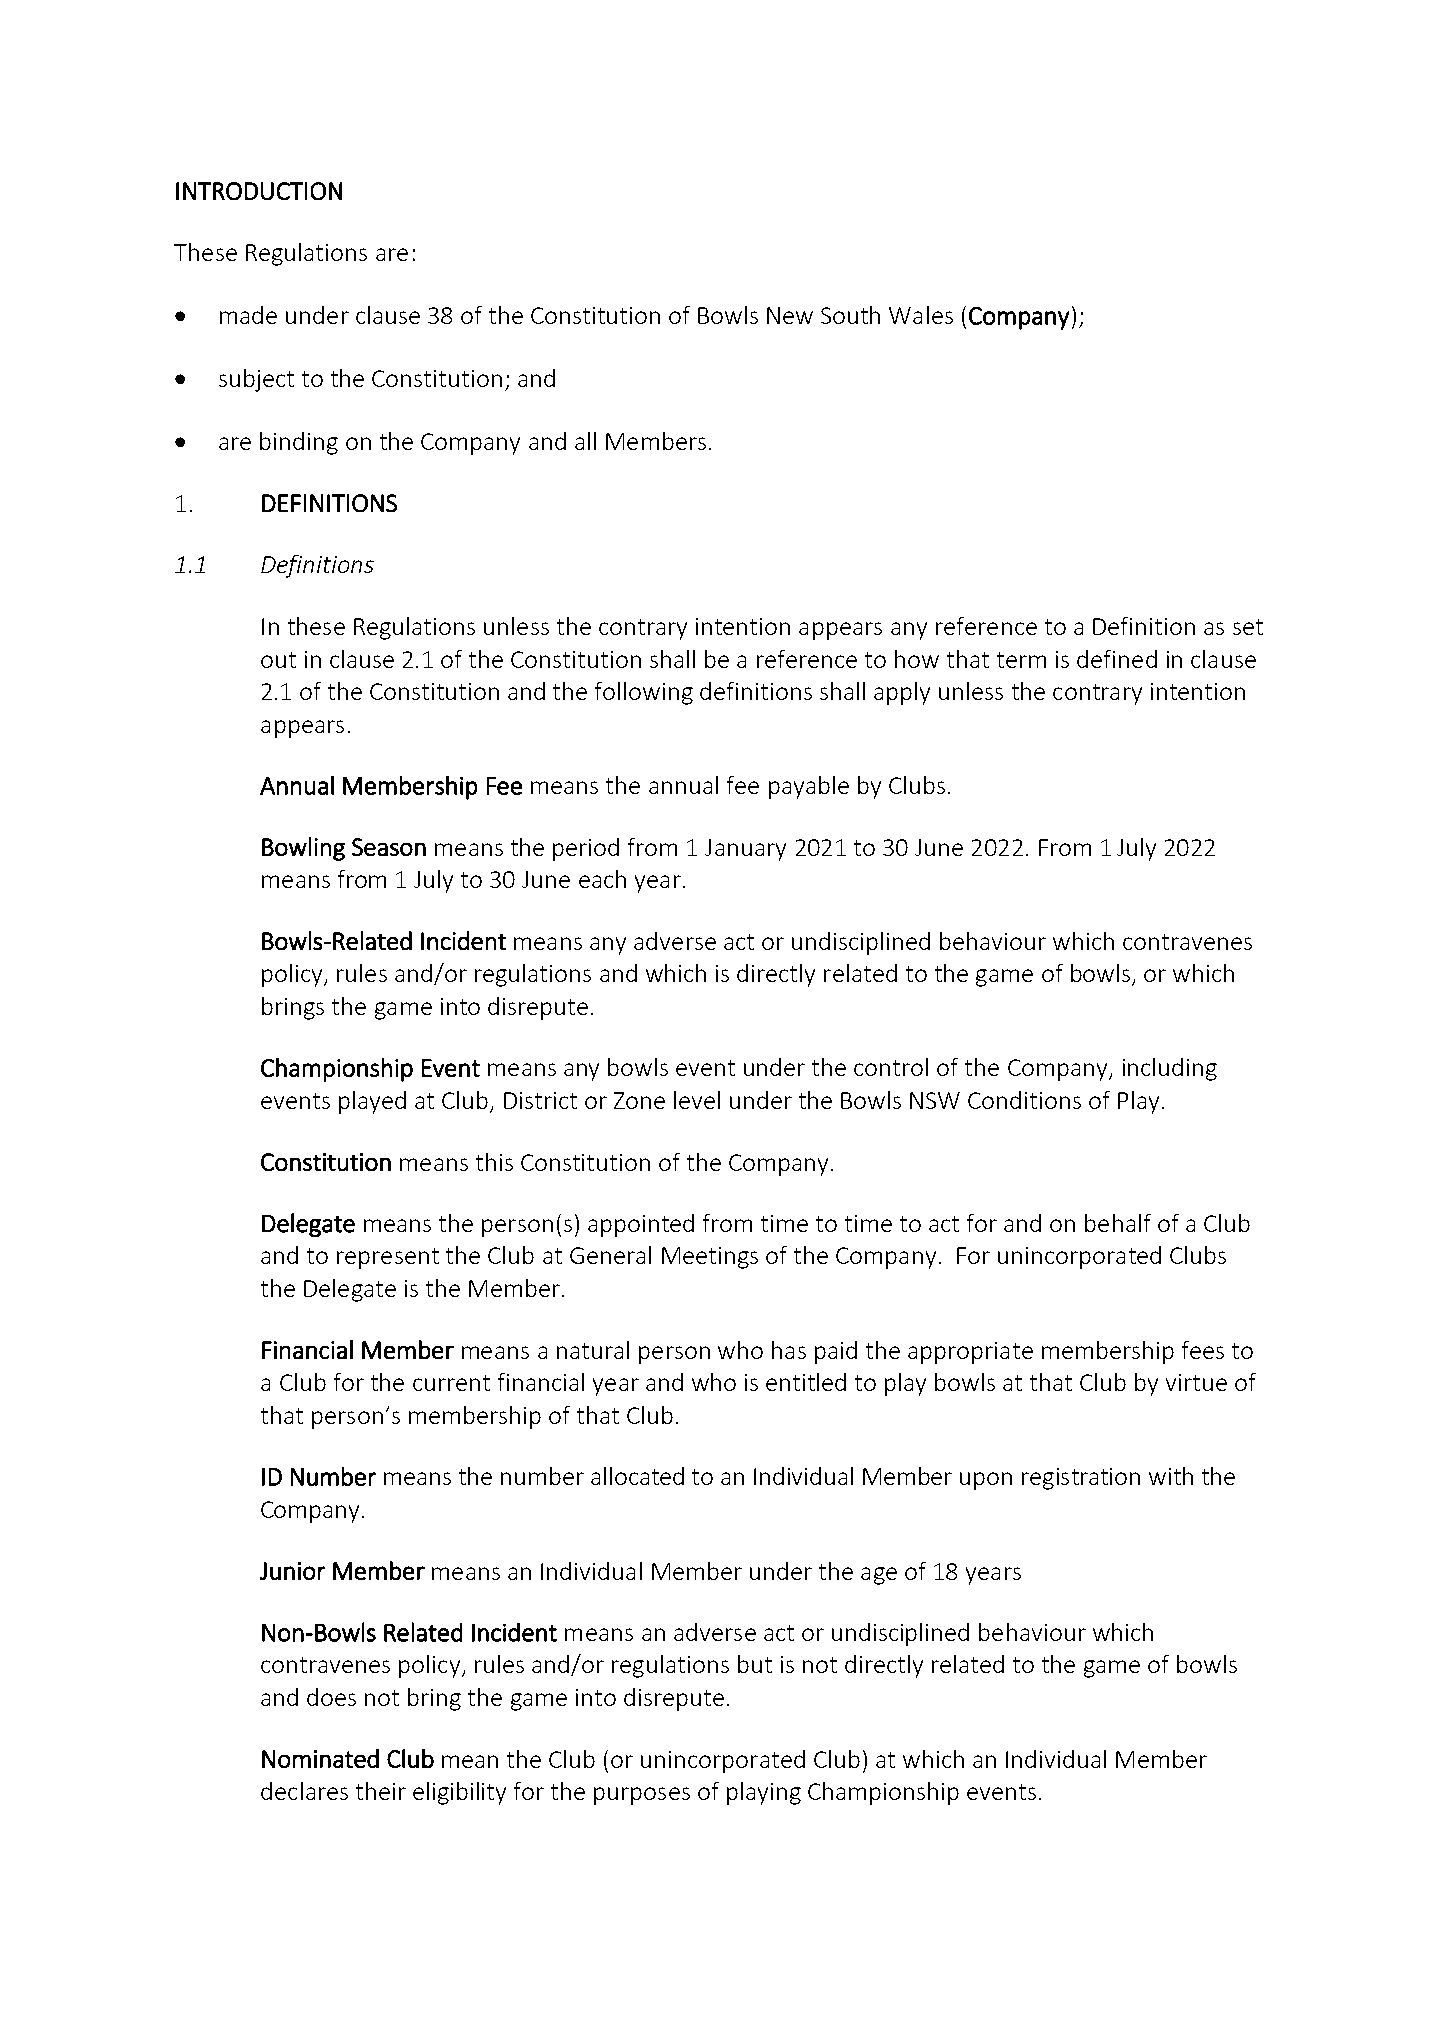  Describe the element at coordinates (697, 1100) in the image. I see `level` at that location.
